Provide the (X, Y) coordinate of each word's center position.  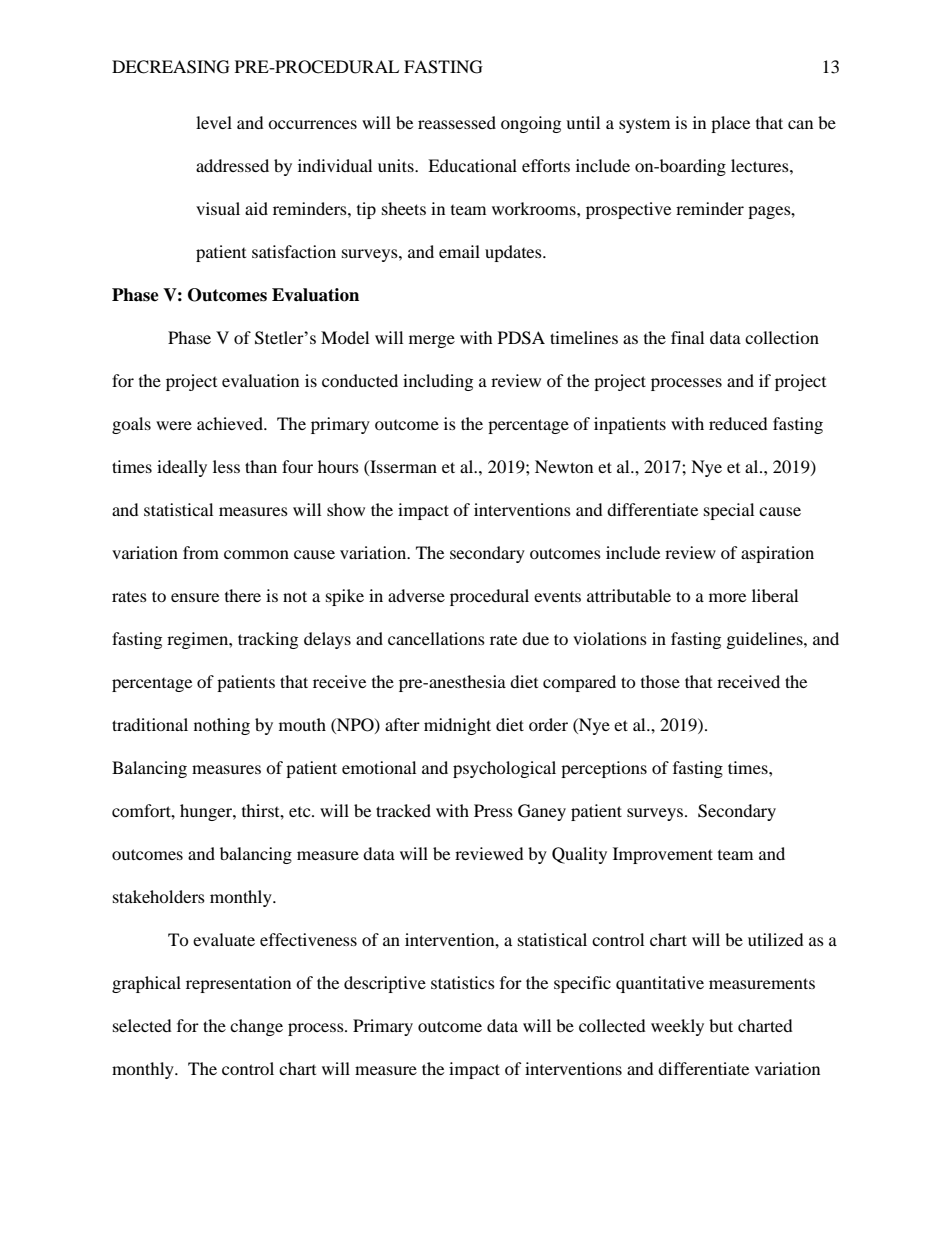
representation (238, 984)
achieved (231, 423)
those (660, 681)
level (214, 122)
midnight (457, 726)
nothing (222, 726)
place (730, 124)
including (438, 382)
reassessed (457, 122)
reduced (738, 423)
